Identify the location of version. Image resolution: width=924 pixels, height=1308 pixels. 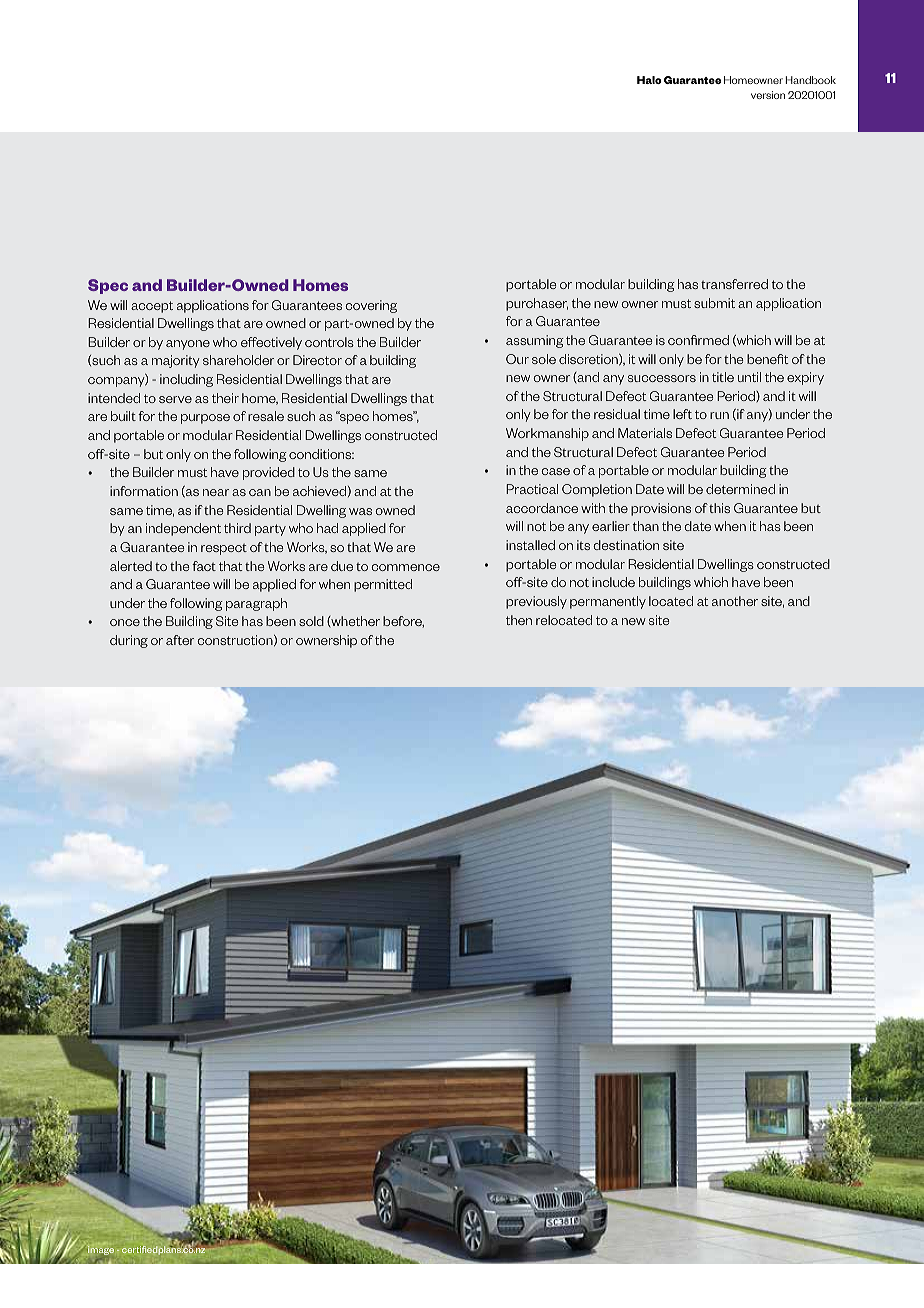
(768, 95).
